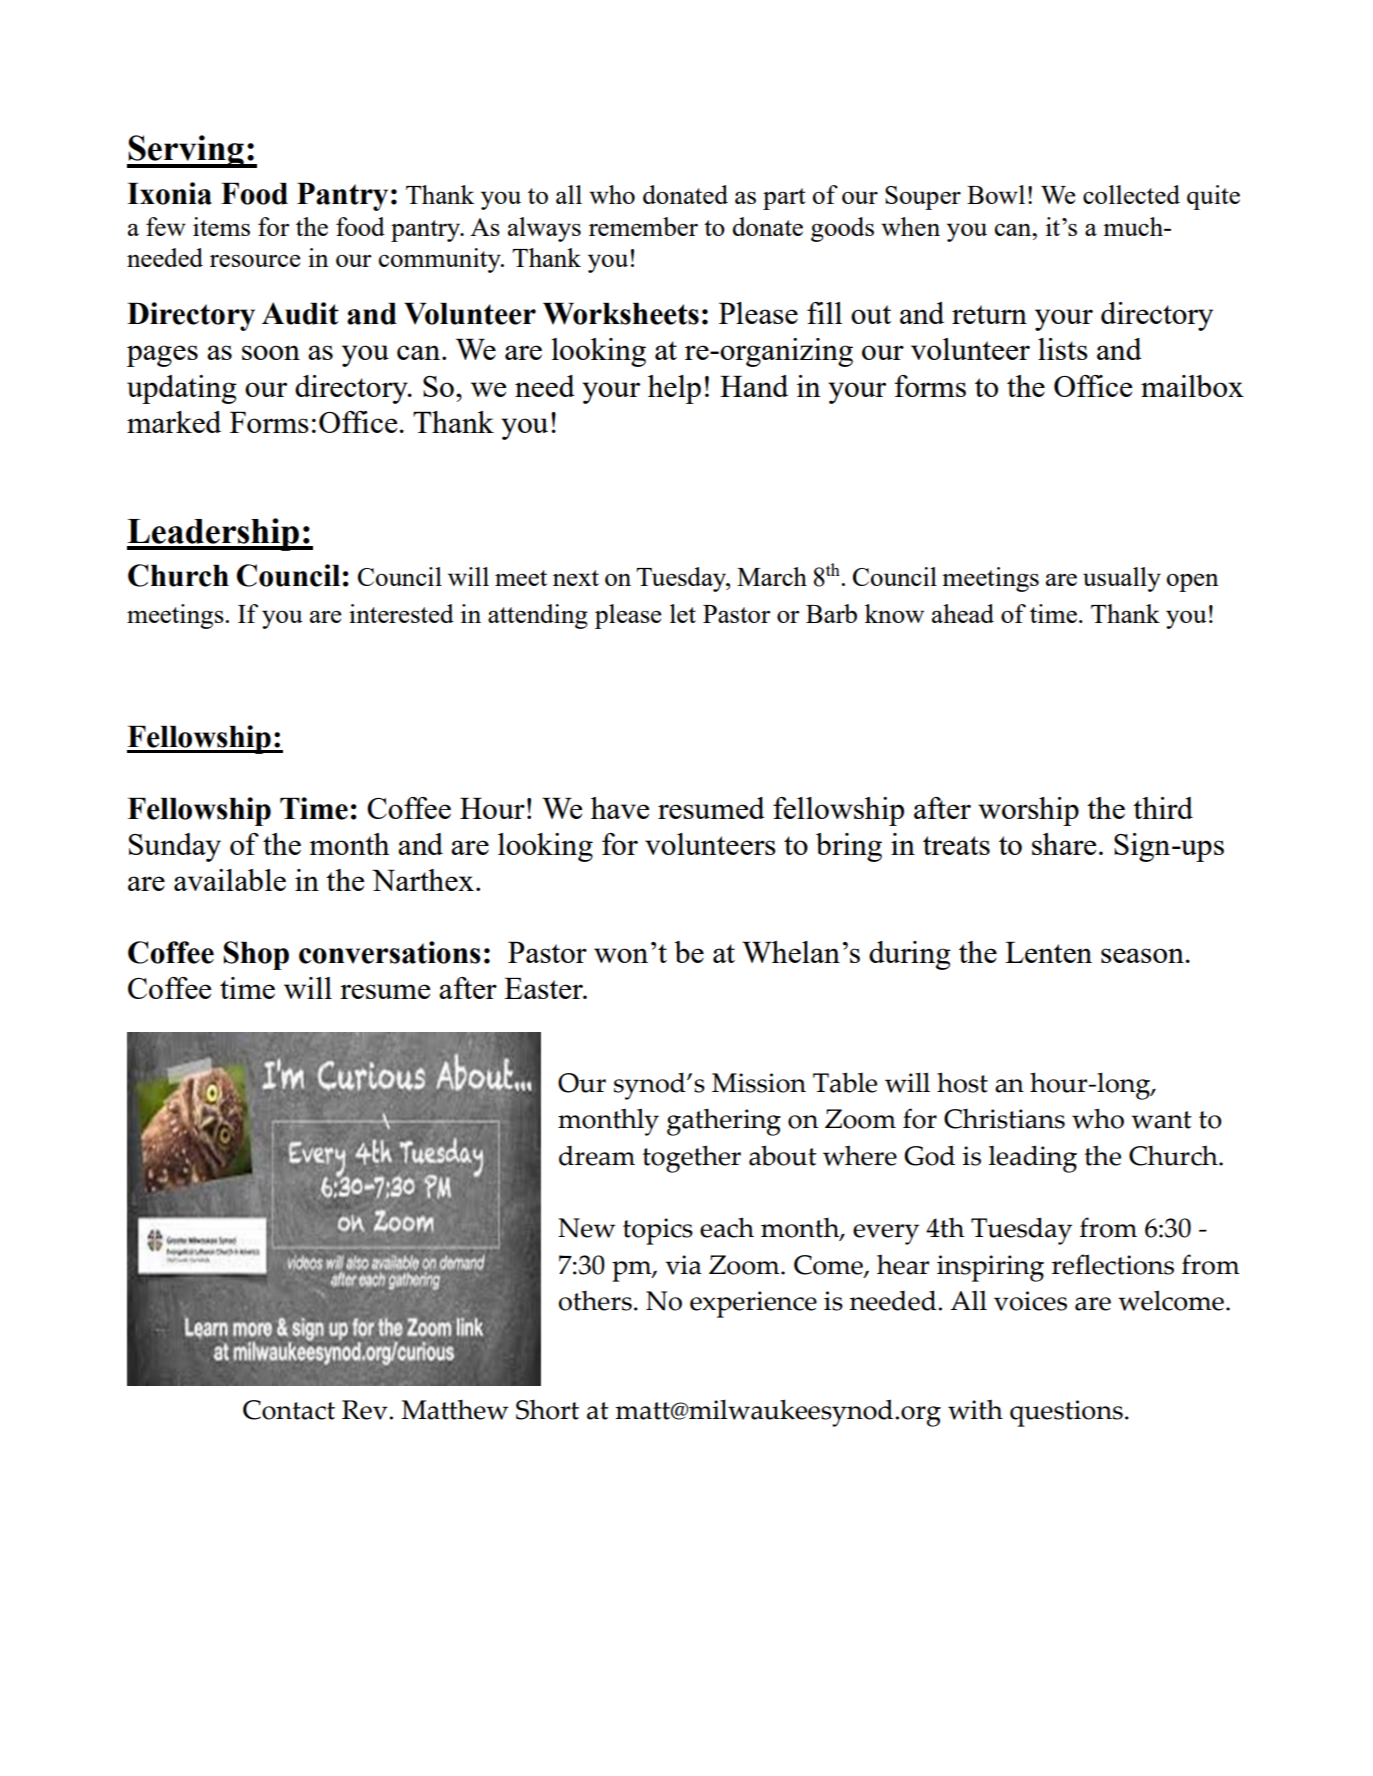 This document has height=1776, width=1373. Describe the element at coordinates (753, 1304) in the document. I see `experience` at that location.
